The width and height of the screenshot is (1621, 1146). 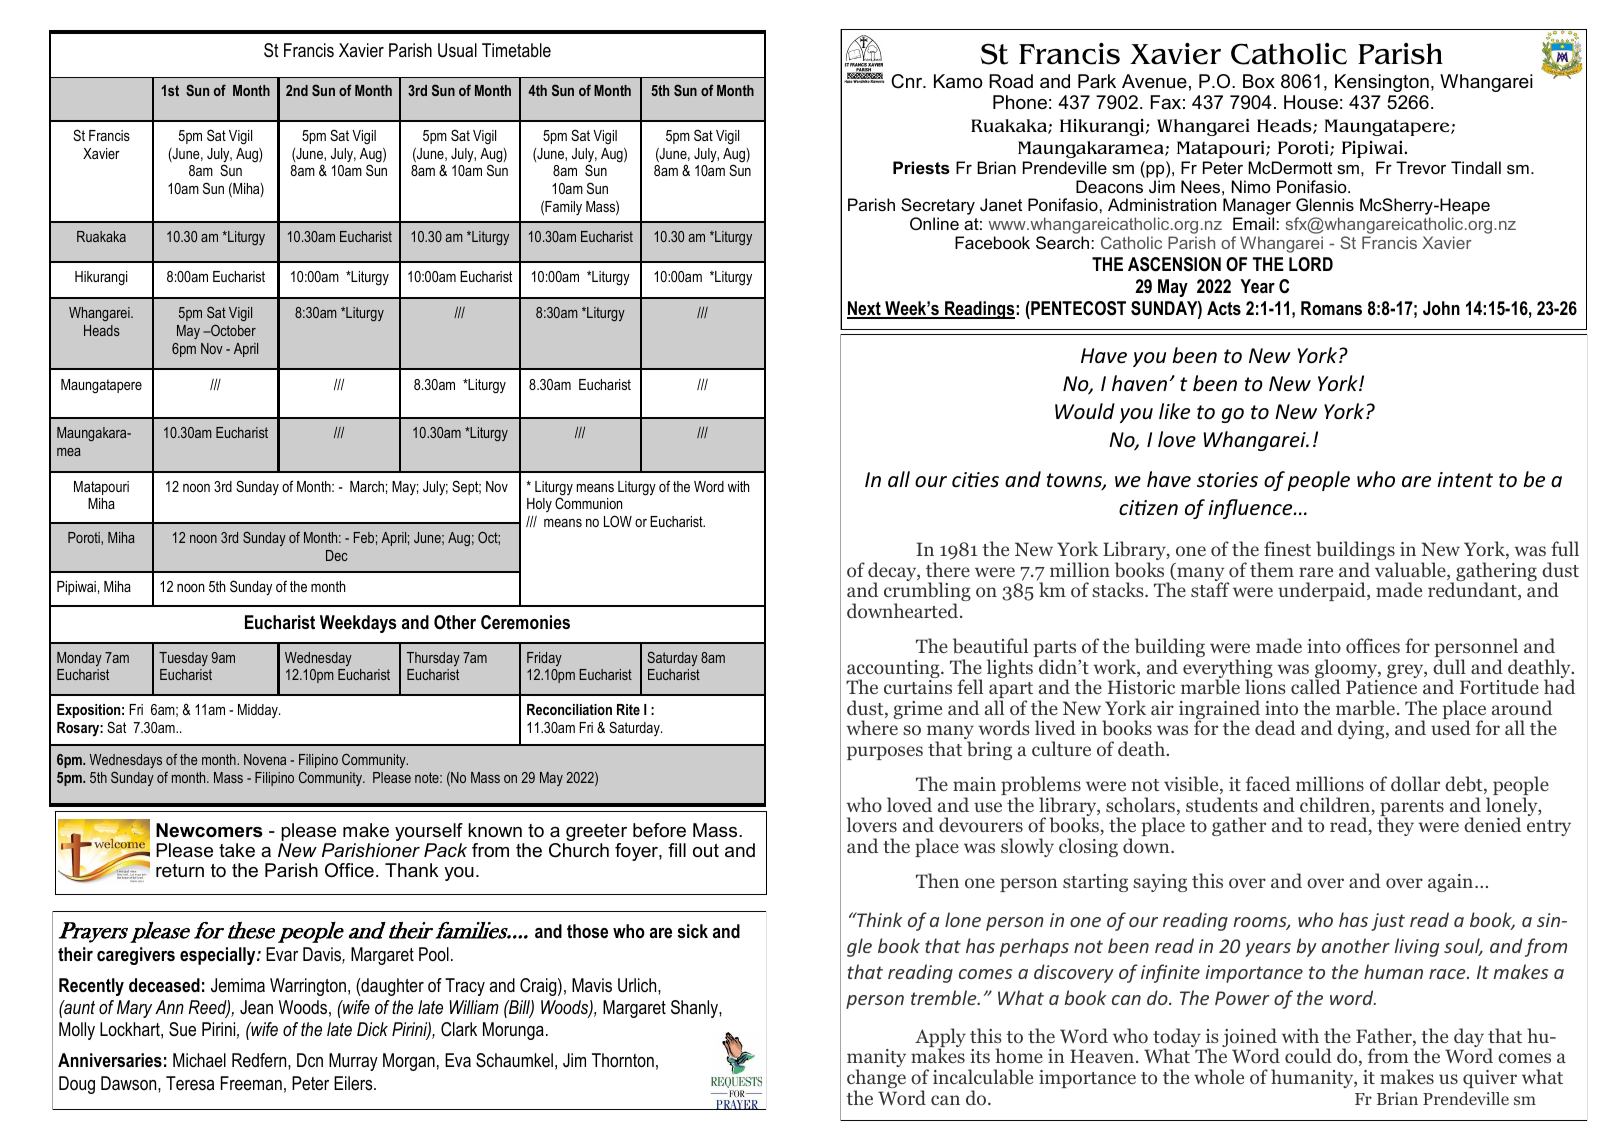 What do you see at coordinates (367, 486) in the screenshot?
I see `March` at bounding box center [367, 486].
